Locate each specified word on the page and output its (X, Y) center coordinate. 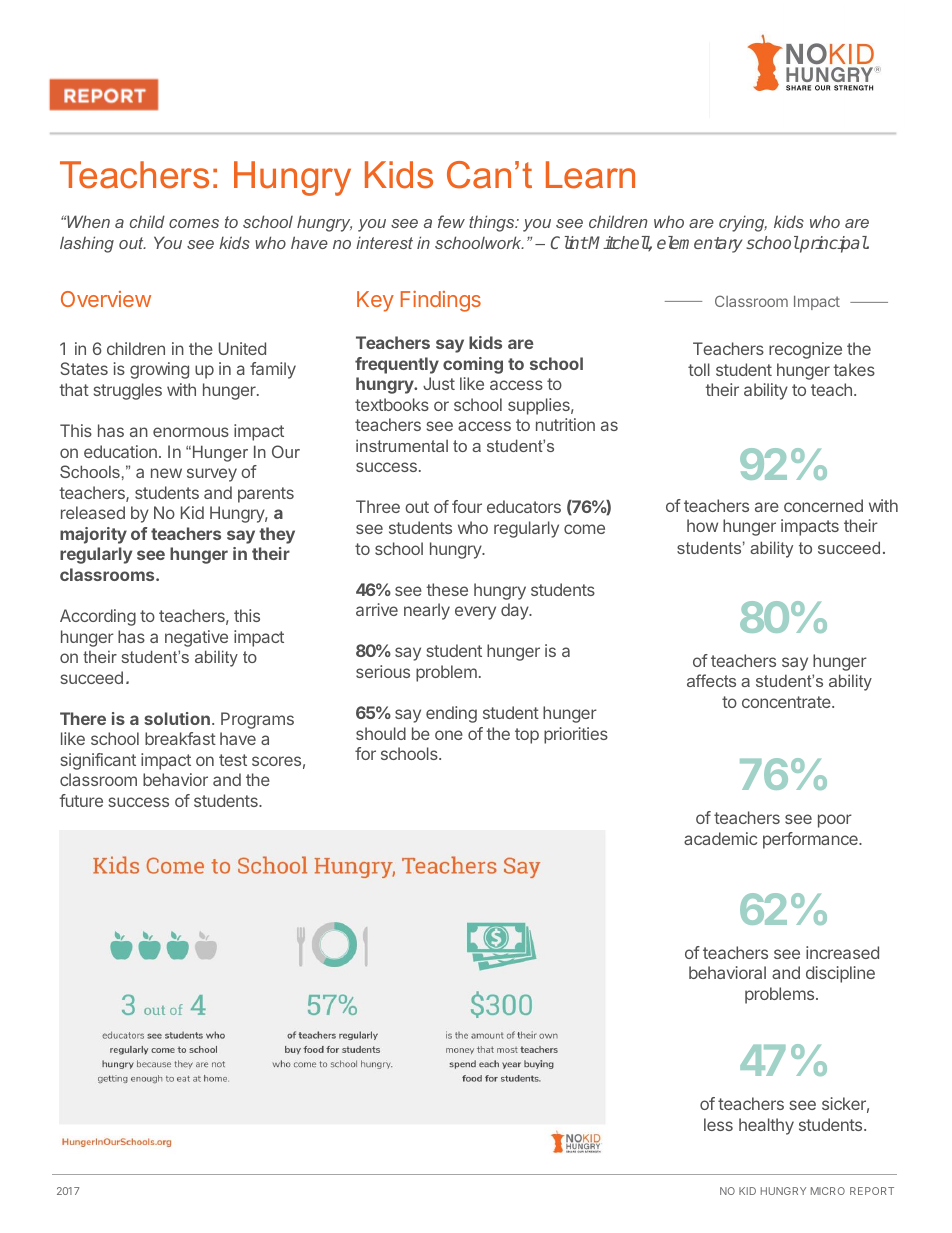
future (81, 800)
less (718, 1124)
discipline (840, 974)
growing (159, 370)
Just (439, 383)
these (447, 589)
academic (720, 838)
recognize (805, 350)
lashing (87, 244)
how (702, 525)
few (451, 221)
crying (743, 223)
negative (196, 638)
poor (835, 821)
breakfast (180, 738)
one (449, 735)
